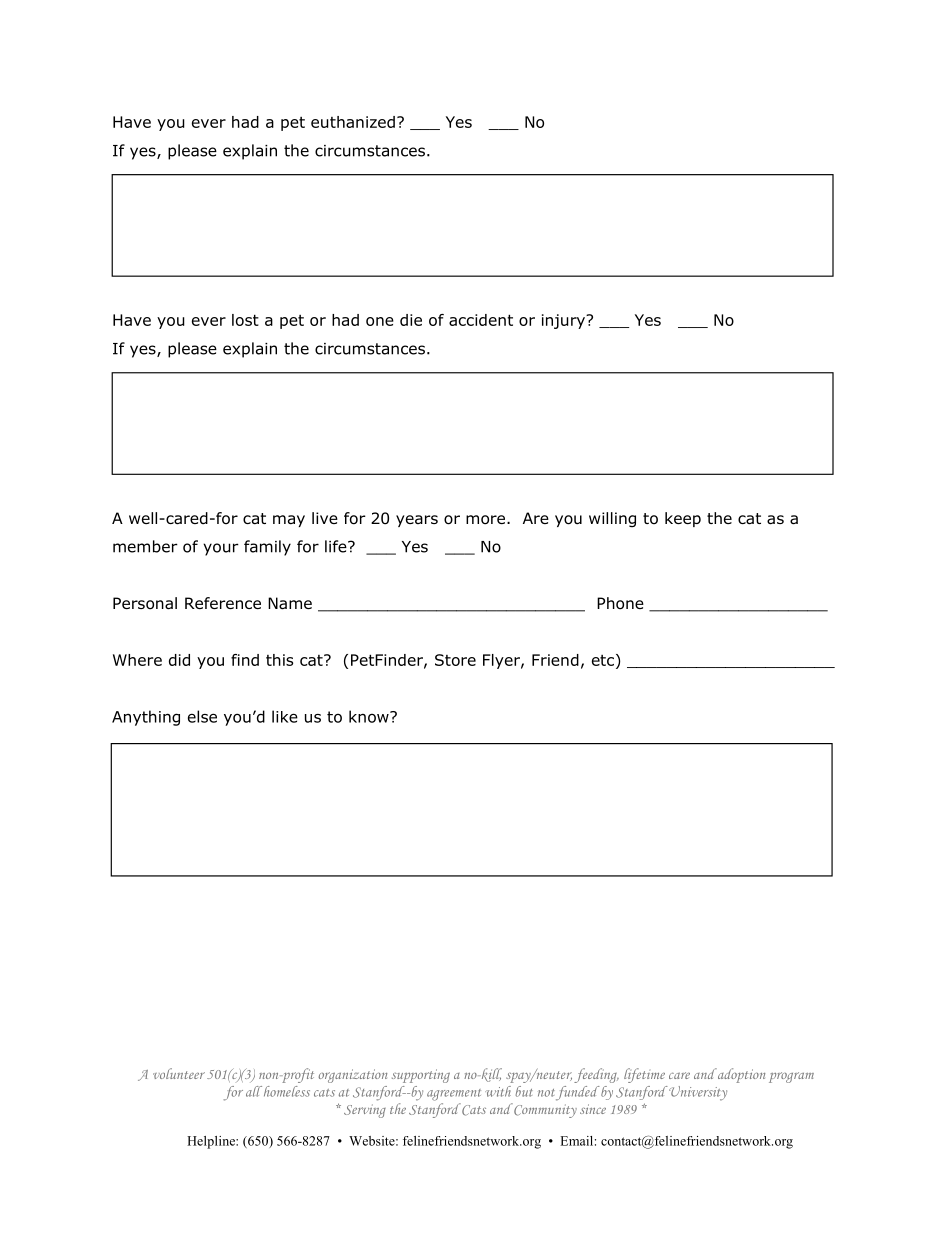 Image resolution: width=952 pixels, height=1233 pixels. I want to click on injury, so click(564, 321).
